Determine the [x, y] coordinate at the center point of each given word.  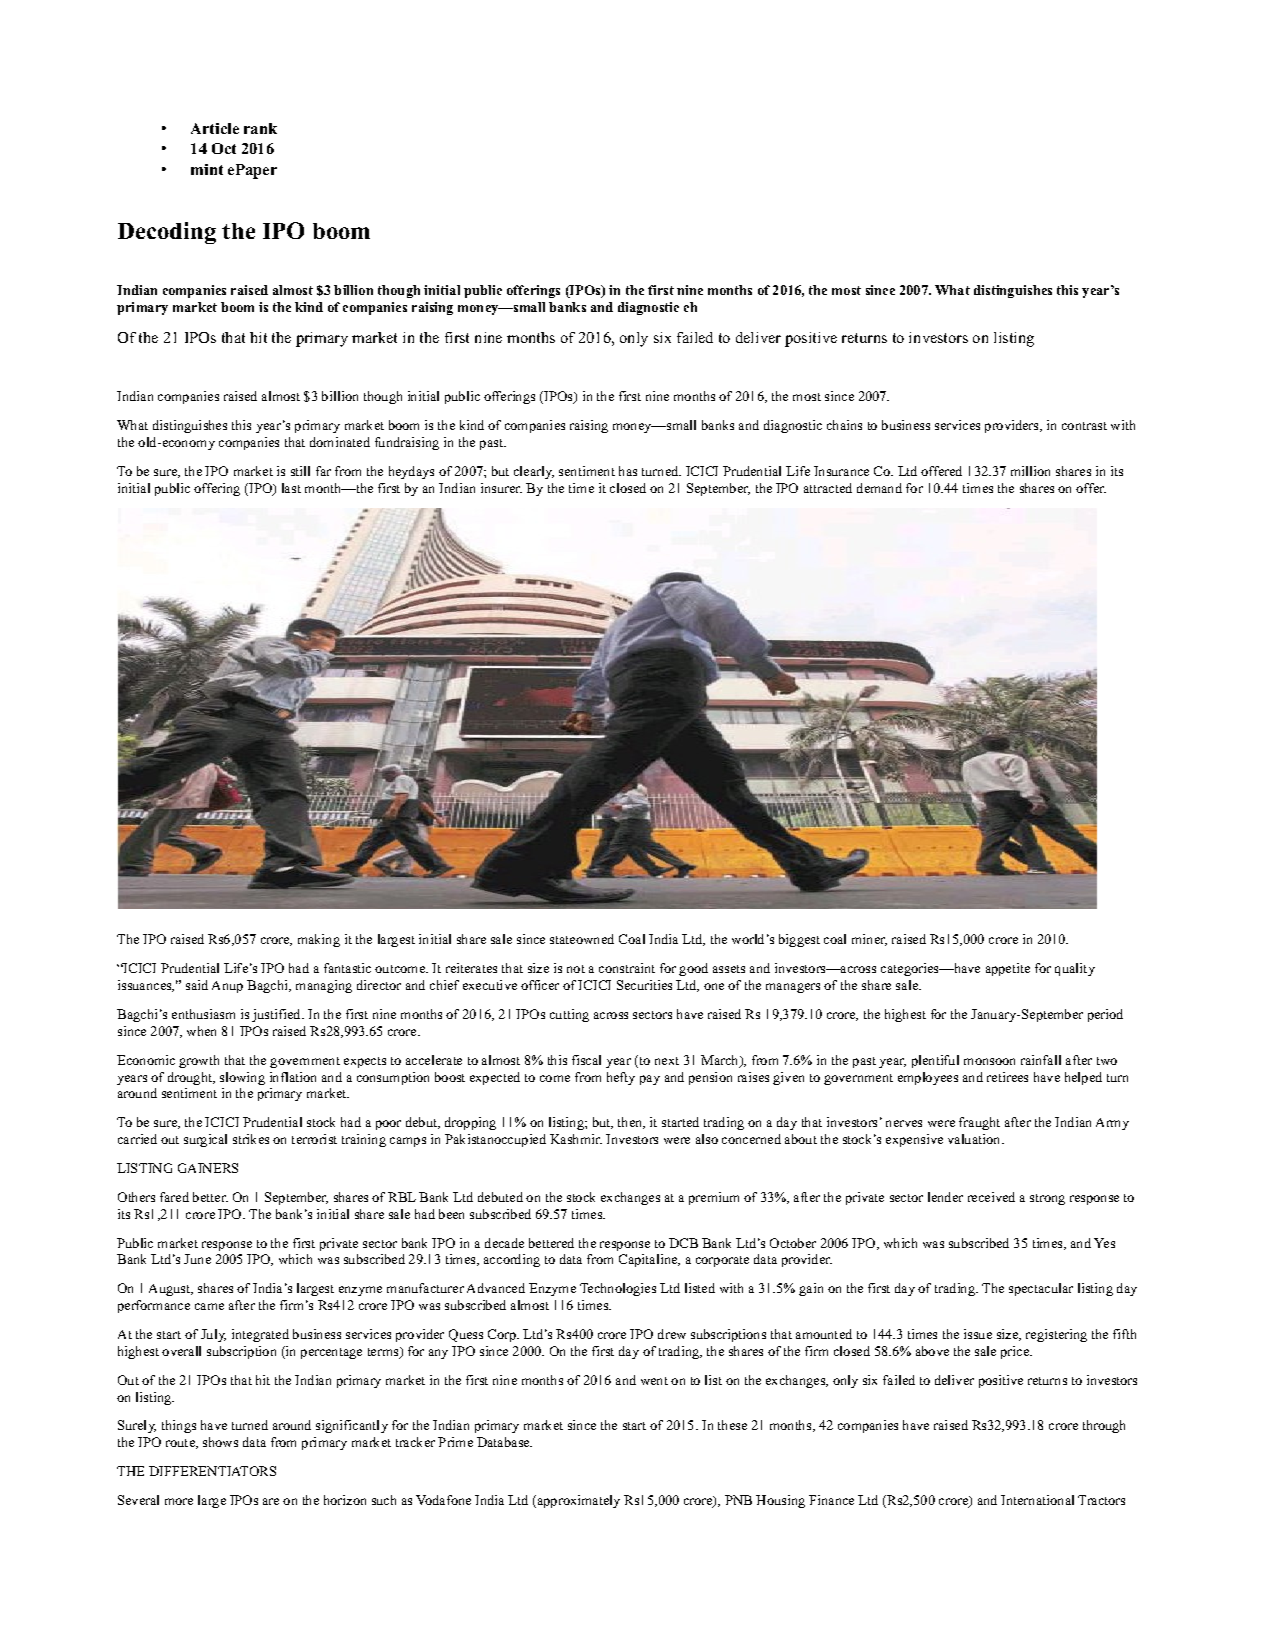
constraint [627, 968]
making [319, 940]
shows [220, 1442]
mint [207, 169]
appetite [1008, 969]
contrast [1084, 426]
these [732, 1425]
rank [260, 128]
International [1037, 1500]
